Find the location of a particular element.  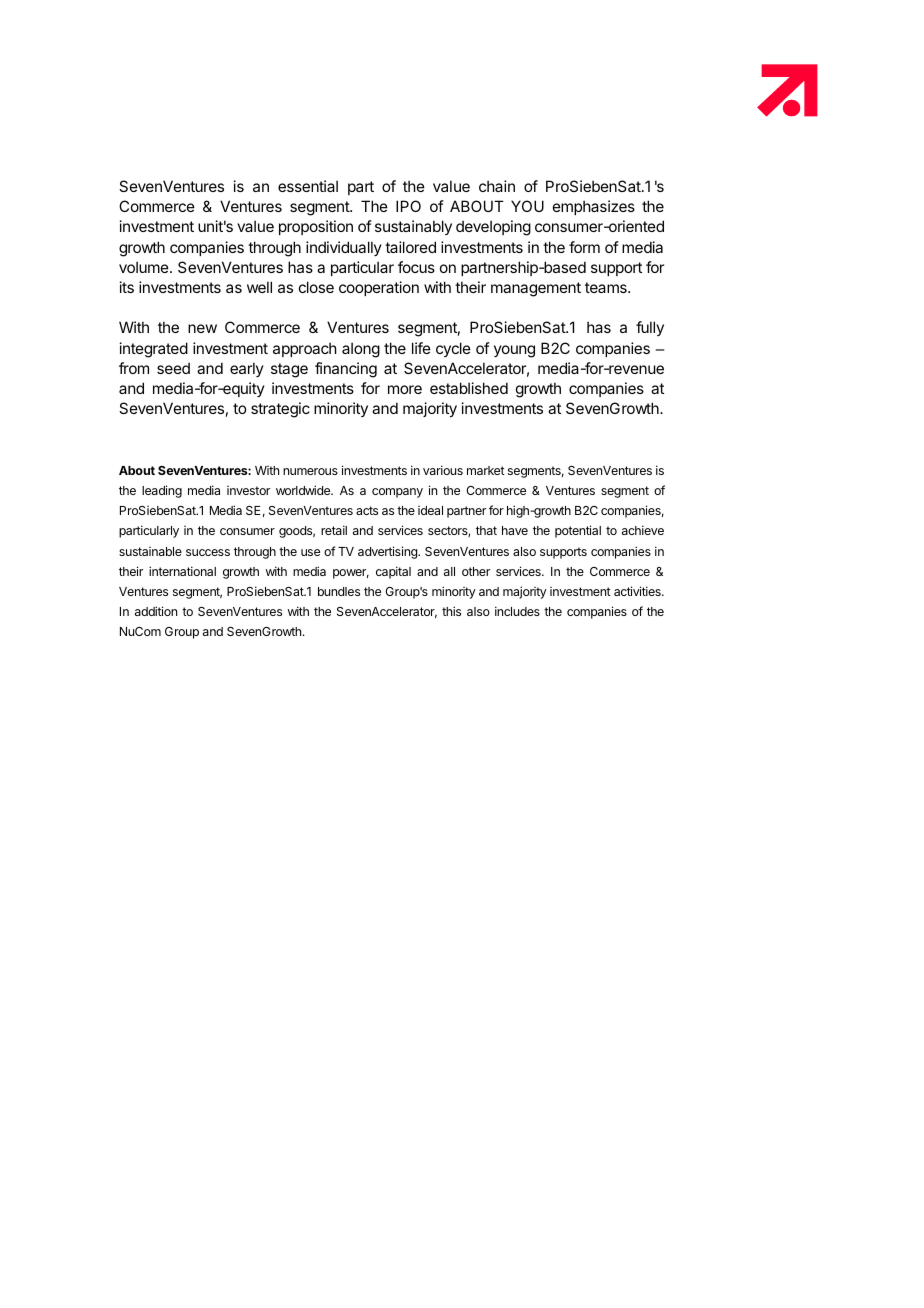

bundles is located at coordinates (339, 591).
